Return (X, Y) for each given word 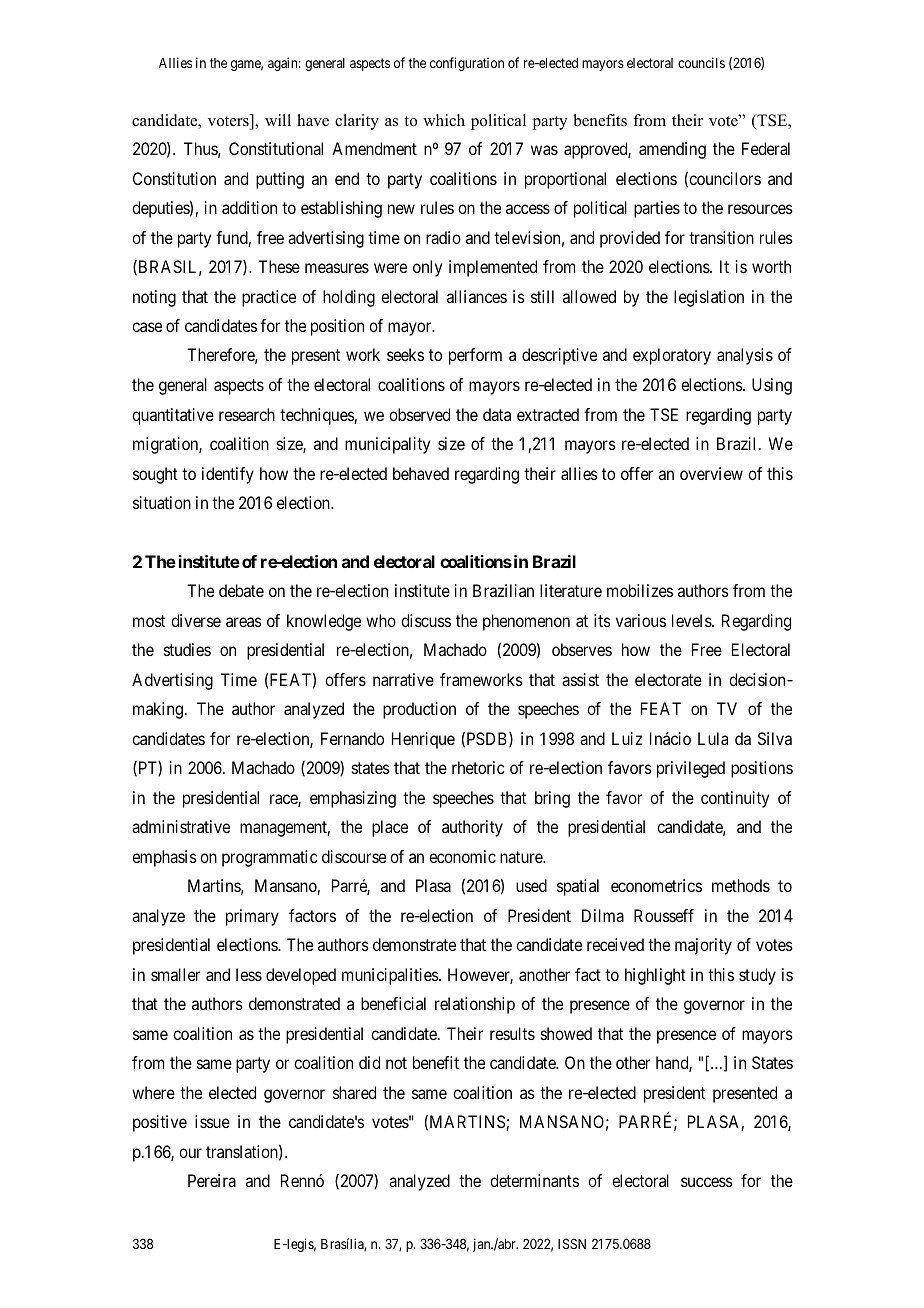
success (707, 1182)
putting (280, 180)
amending (672, 150)
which (444, 120)
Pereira (212, 1180)
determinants (534, 1180)
